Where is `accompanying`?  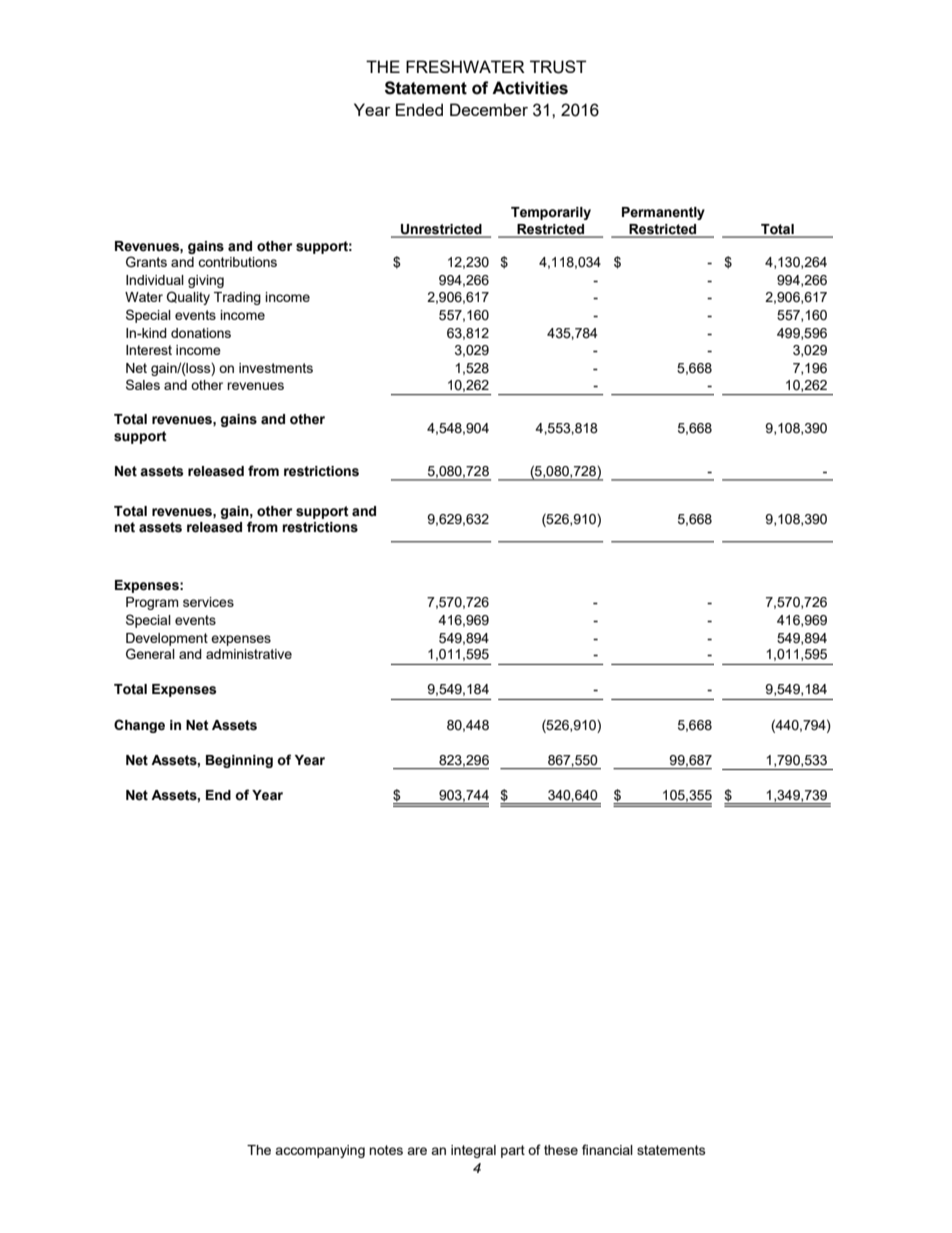 accompanying is located at coordinates (320, 1151).
